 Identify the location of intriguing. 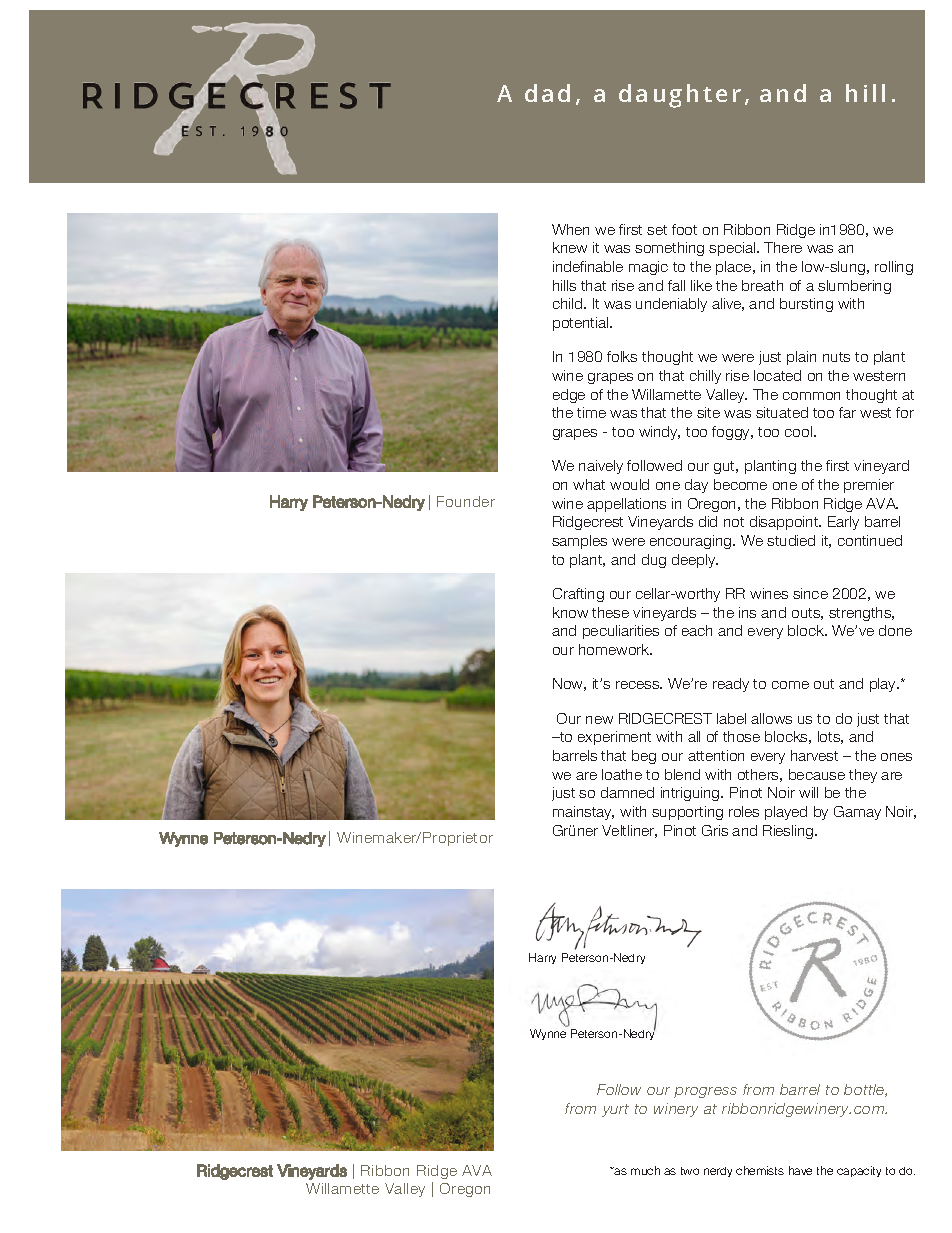
(691, 794).
